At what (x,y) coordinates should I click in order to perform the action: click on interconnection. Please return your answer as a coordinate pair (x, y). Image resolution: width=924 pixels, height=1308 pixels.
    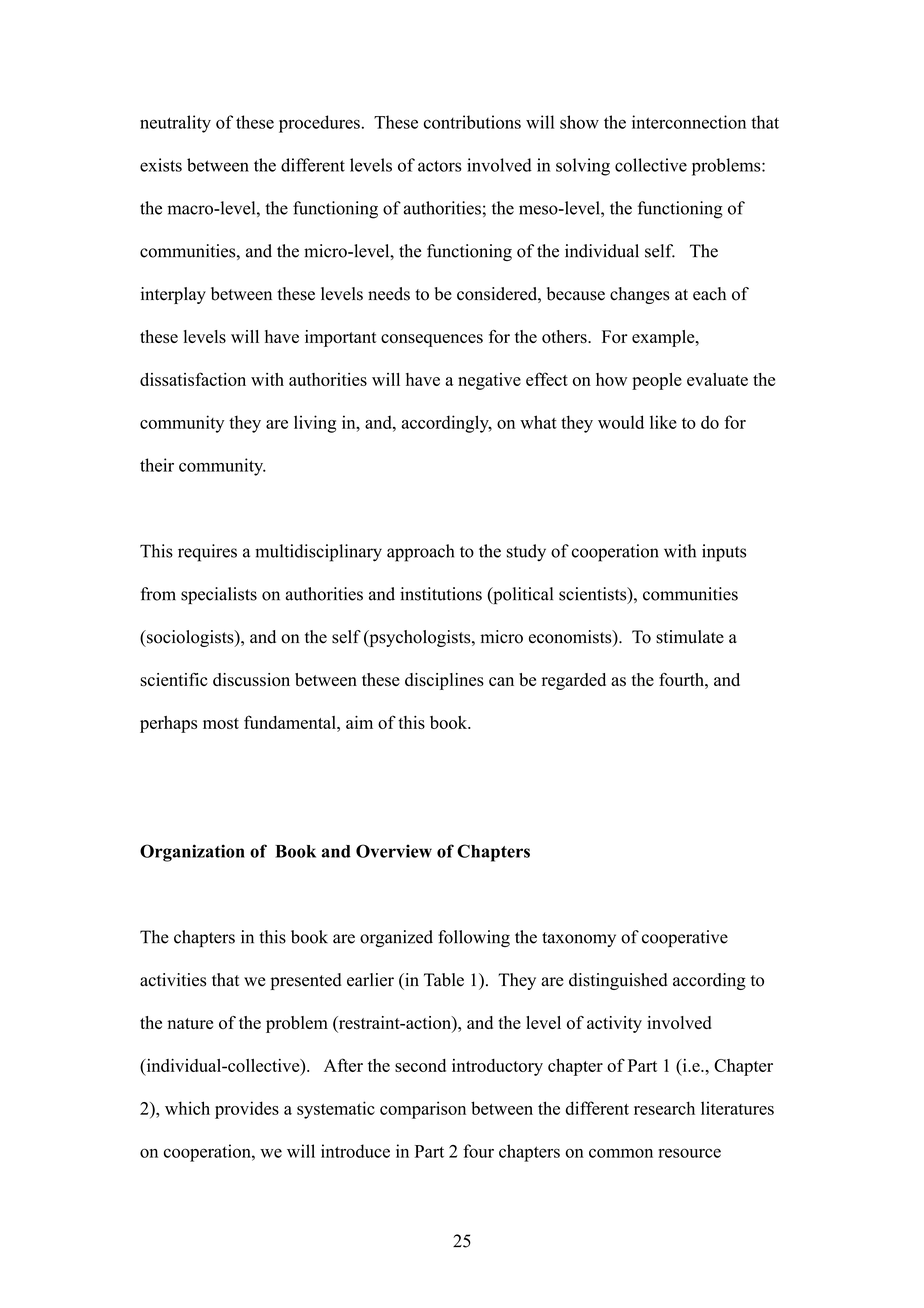
    Looking at the image, I should click on (689, 122).
